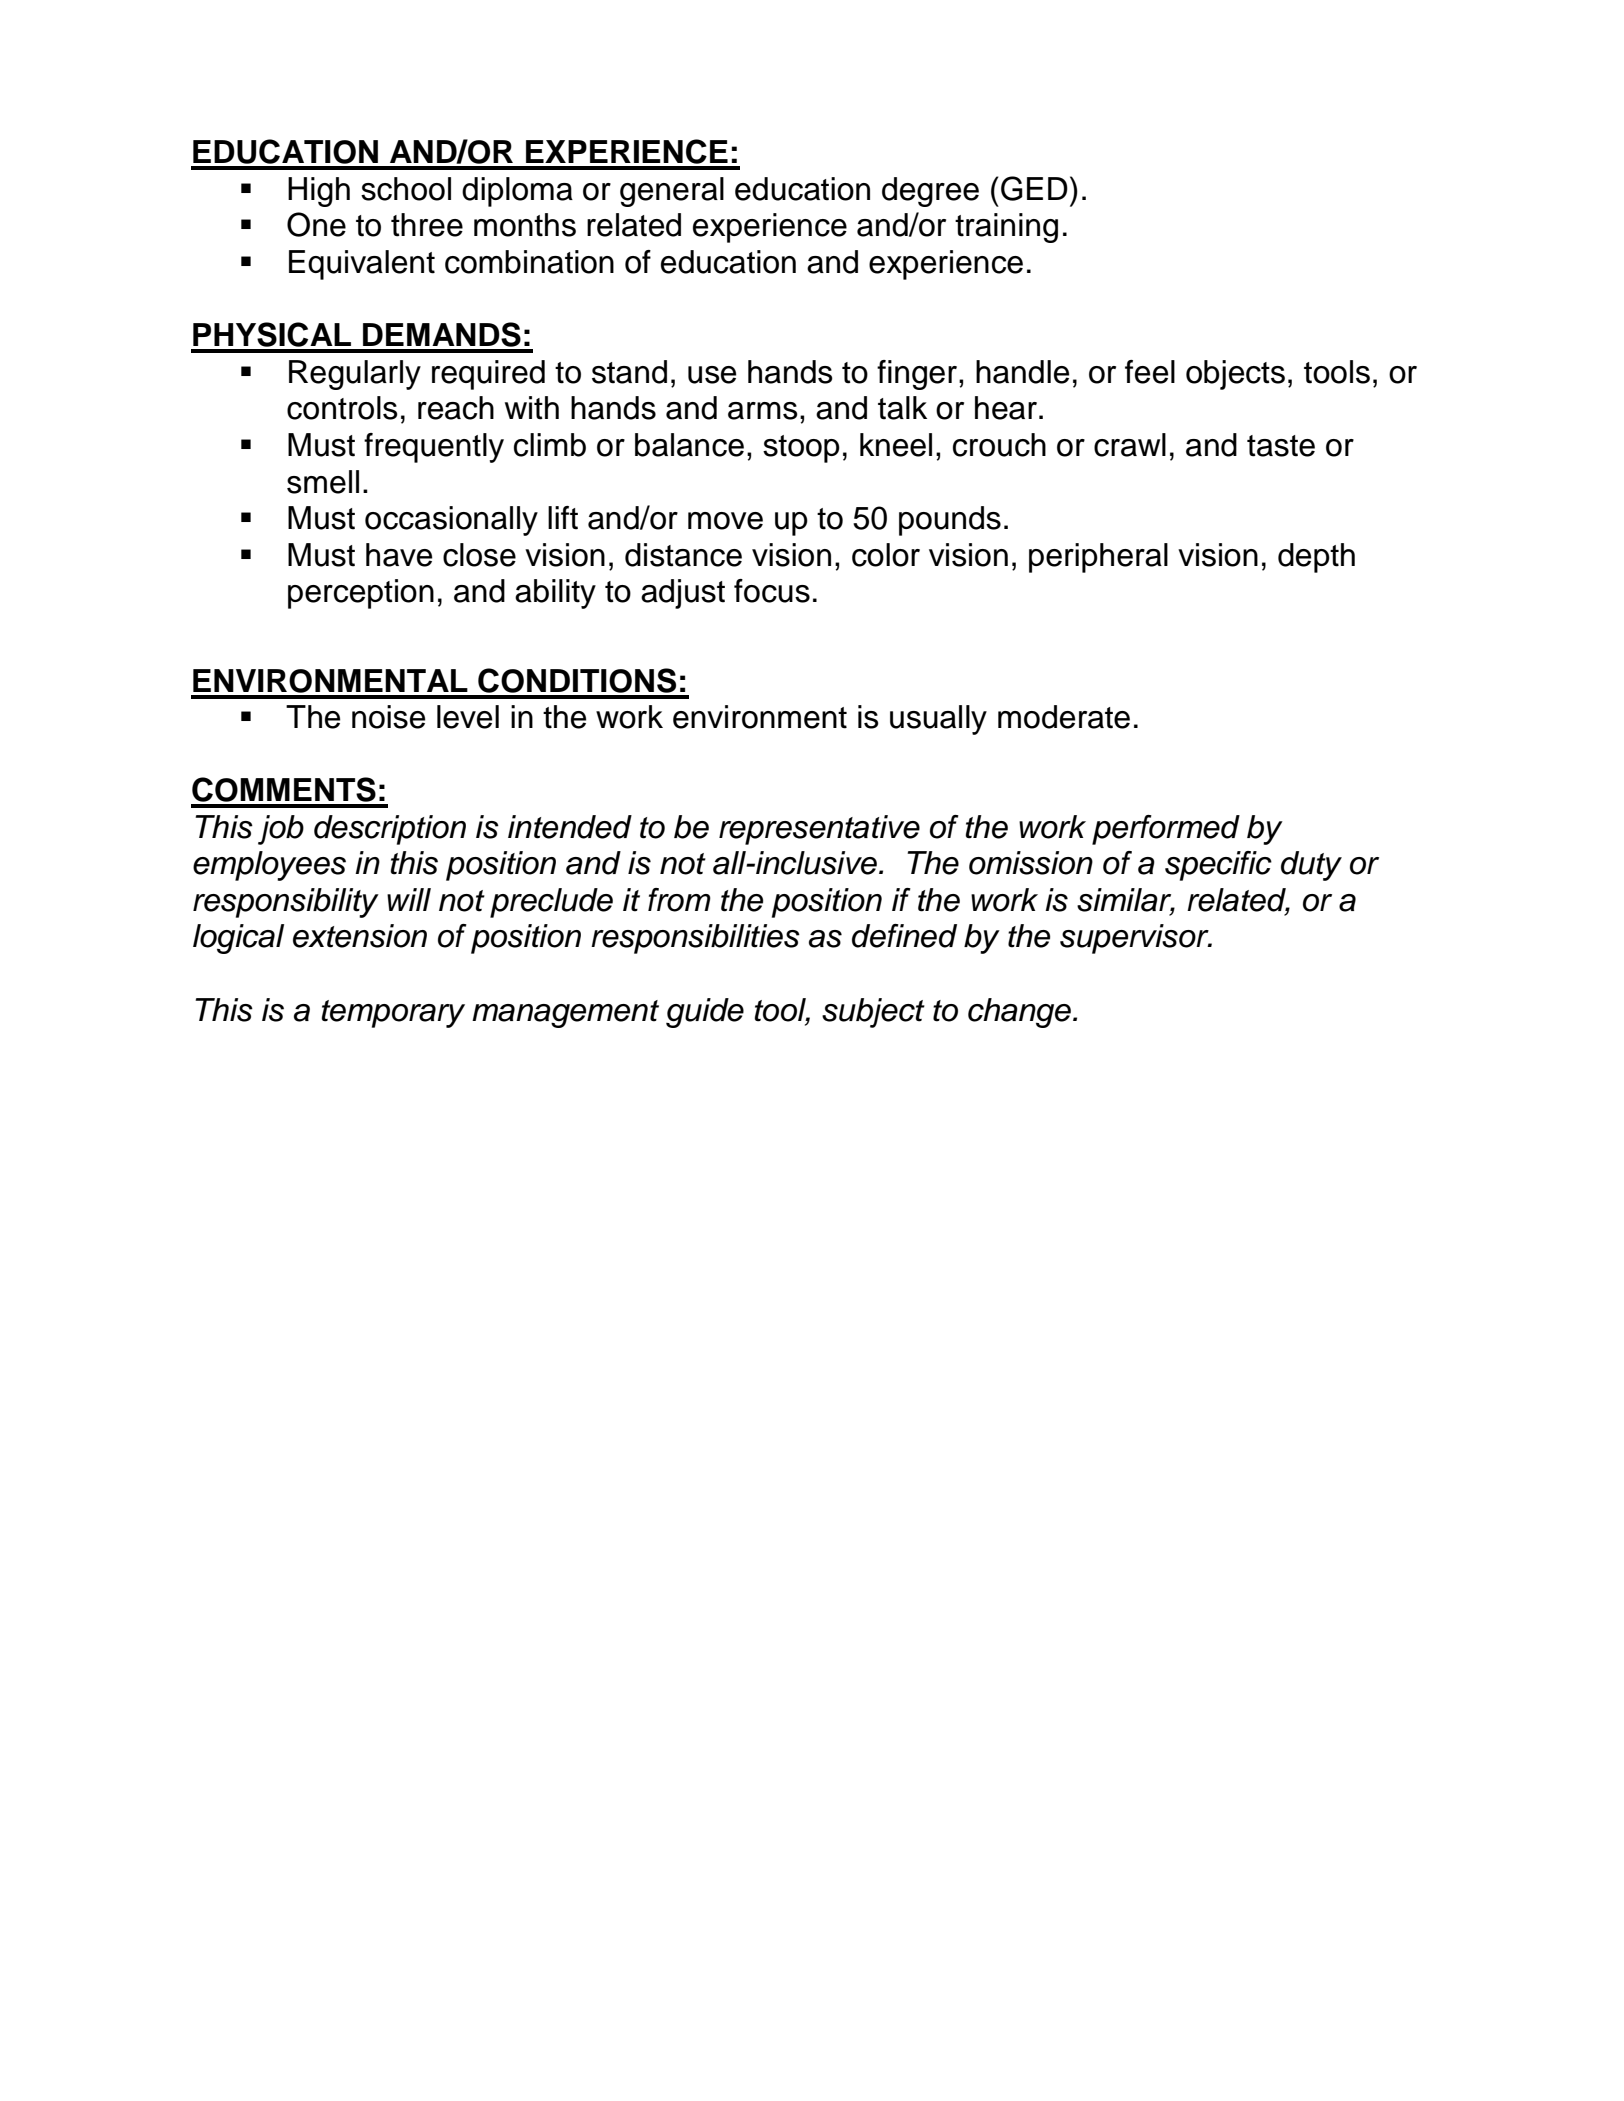 This document has height=2101, width=1624. Describe the element at coordinates (393, 1014) in the document. I see `temporary` at that location.
